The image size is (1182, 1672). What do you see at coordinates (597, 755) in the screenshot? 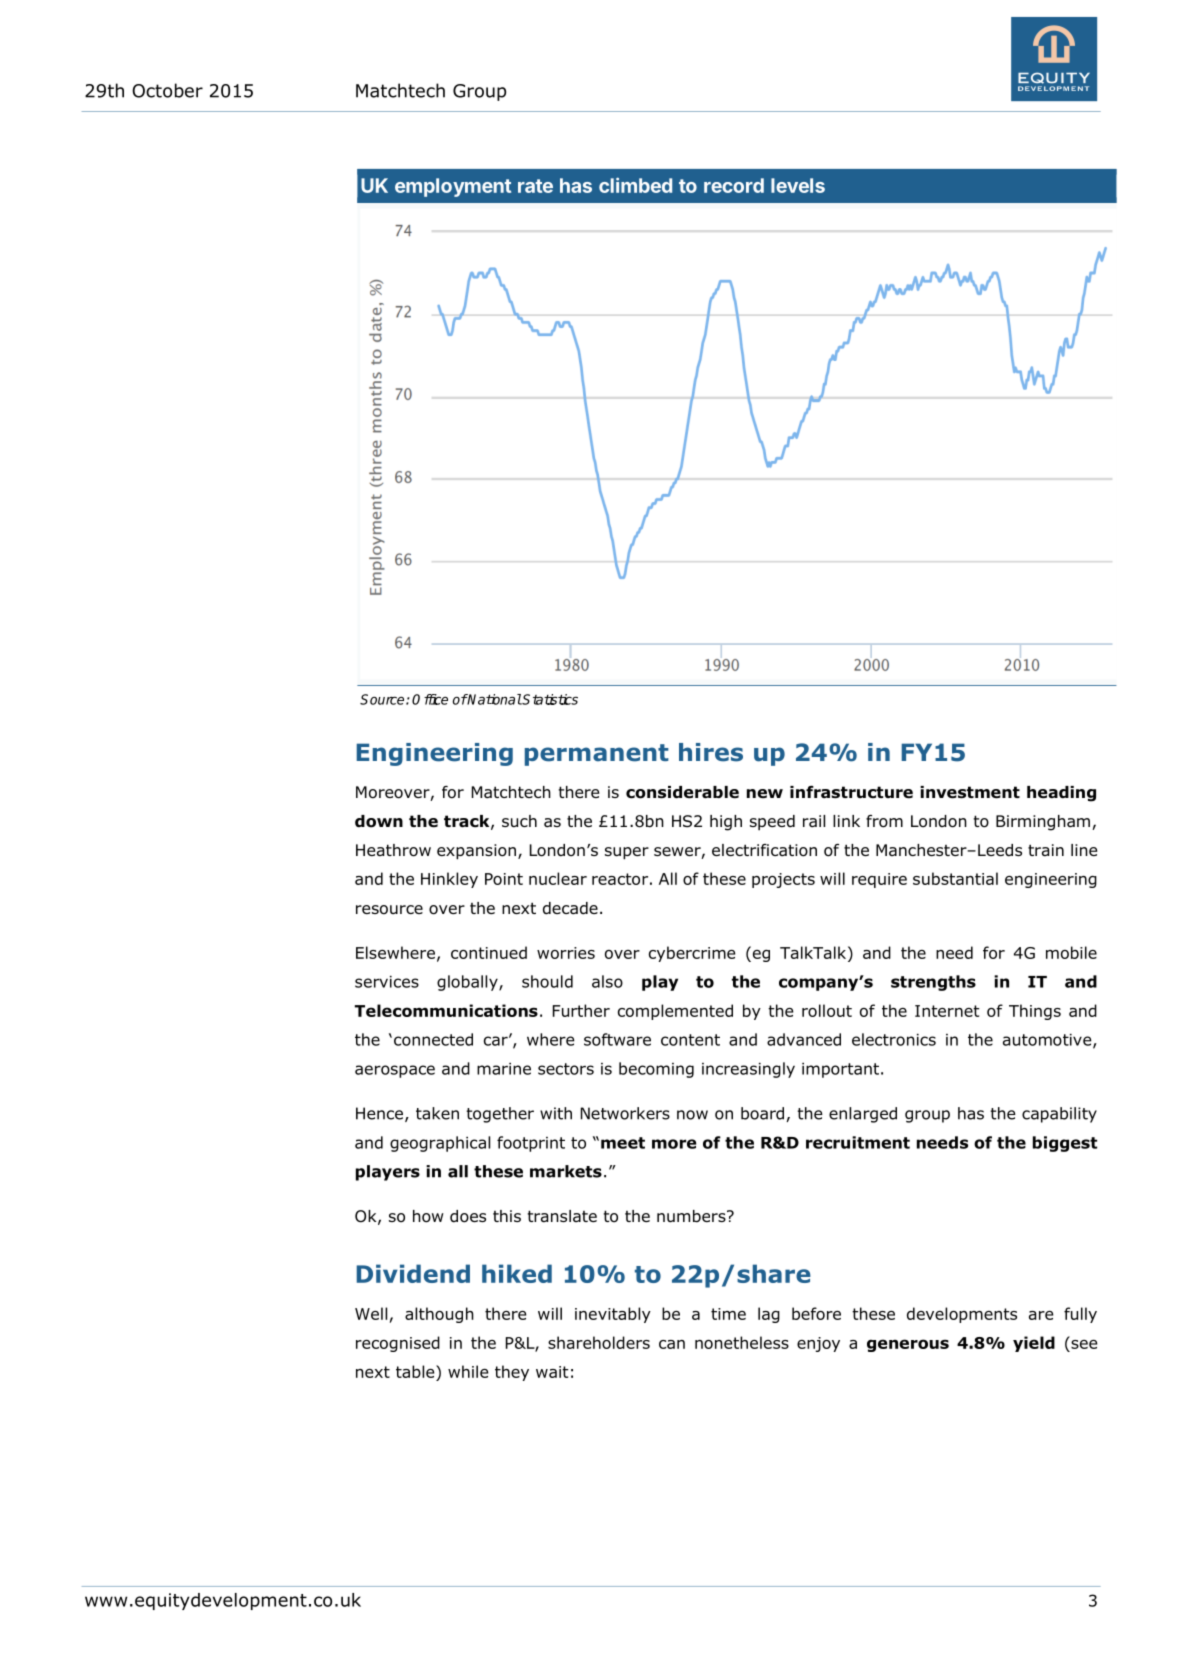
I see `permanent` at bounding box center [597, 755].
